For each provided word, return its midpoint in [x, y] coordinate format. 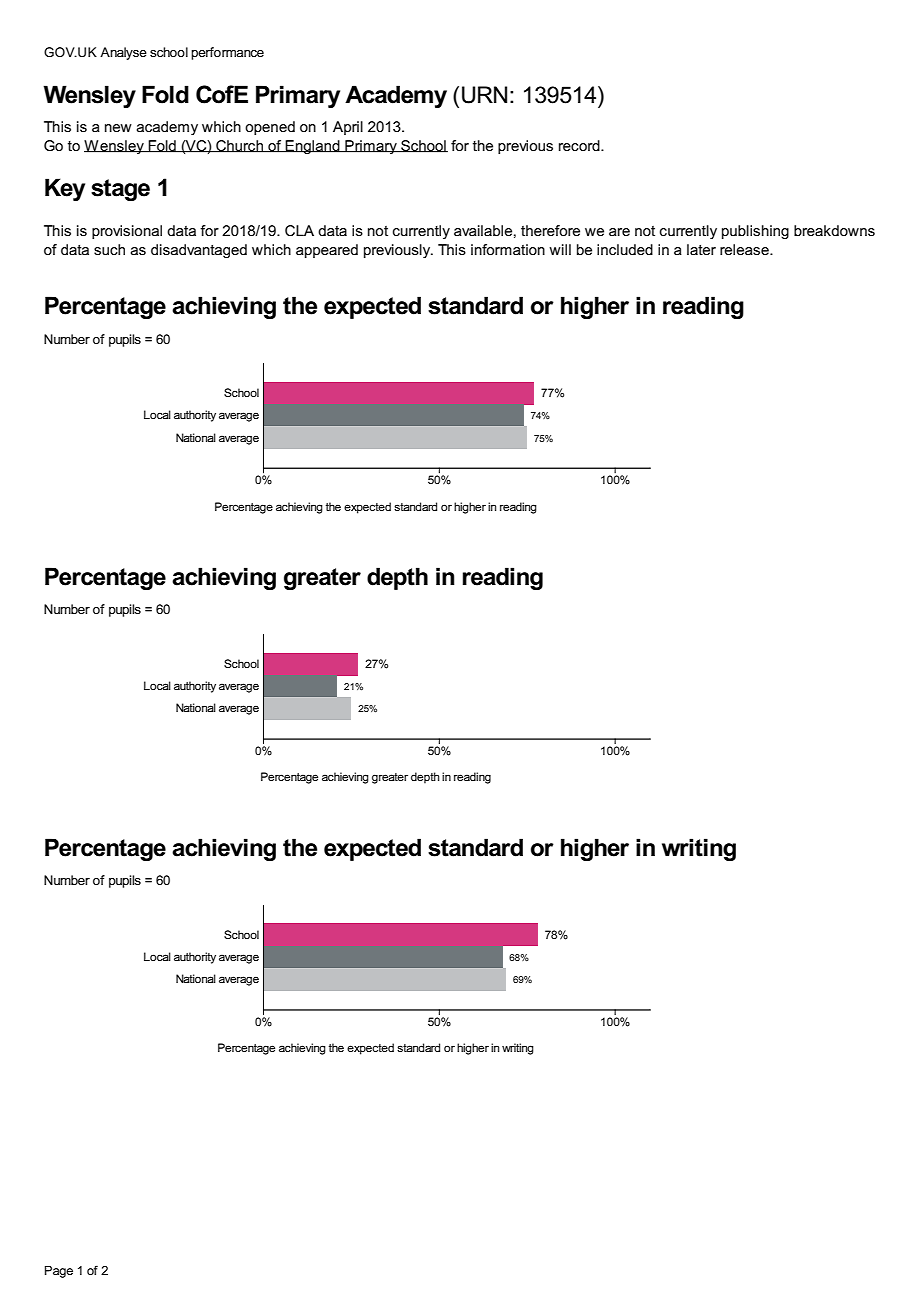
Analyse [123, 53]
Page [59, 1272]
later [701, 249]
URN [484, 95]
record [580, 145]
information [508, 249]
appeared [327, 251]
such [109, 249]
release [745, 249]
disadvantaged [199, 251]
